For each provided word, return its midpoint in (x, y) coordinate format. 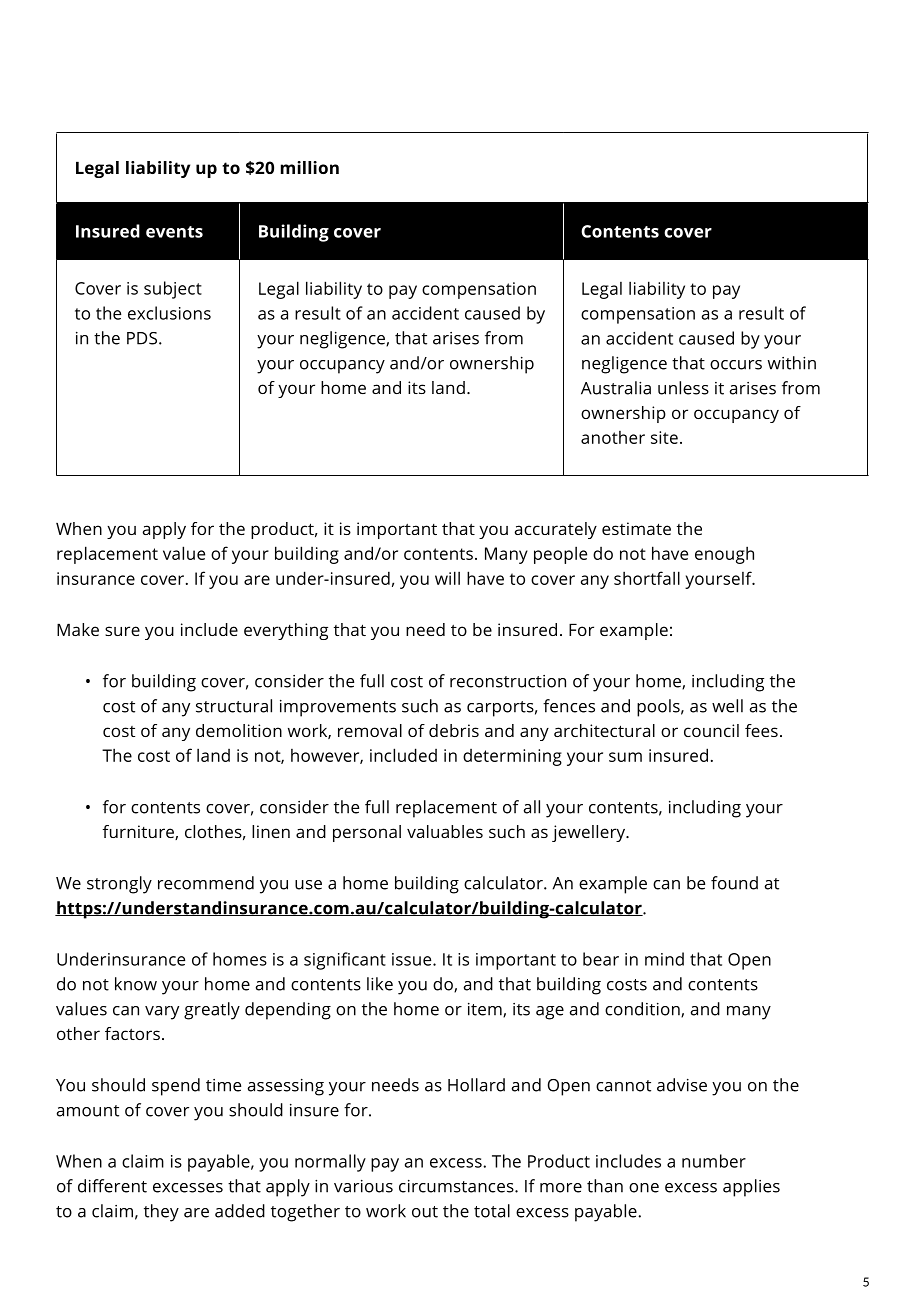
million (310, 167)
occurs (736, 365)
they (161, 1213)
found (734, 883)
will (447, 578)
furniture (139, 832)
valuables (445, 831)
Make (78, 629)
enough (724, 555)
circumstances (457, 1186)
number (714, 1161)
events (174, 232)
